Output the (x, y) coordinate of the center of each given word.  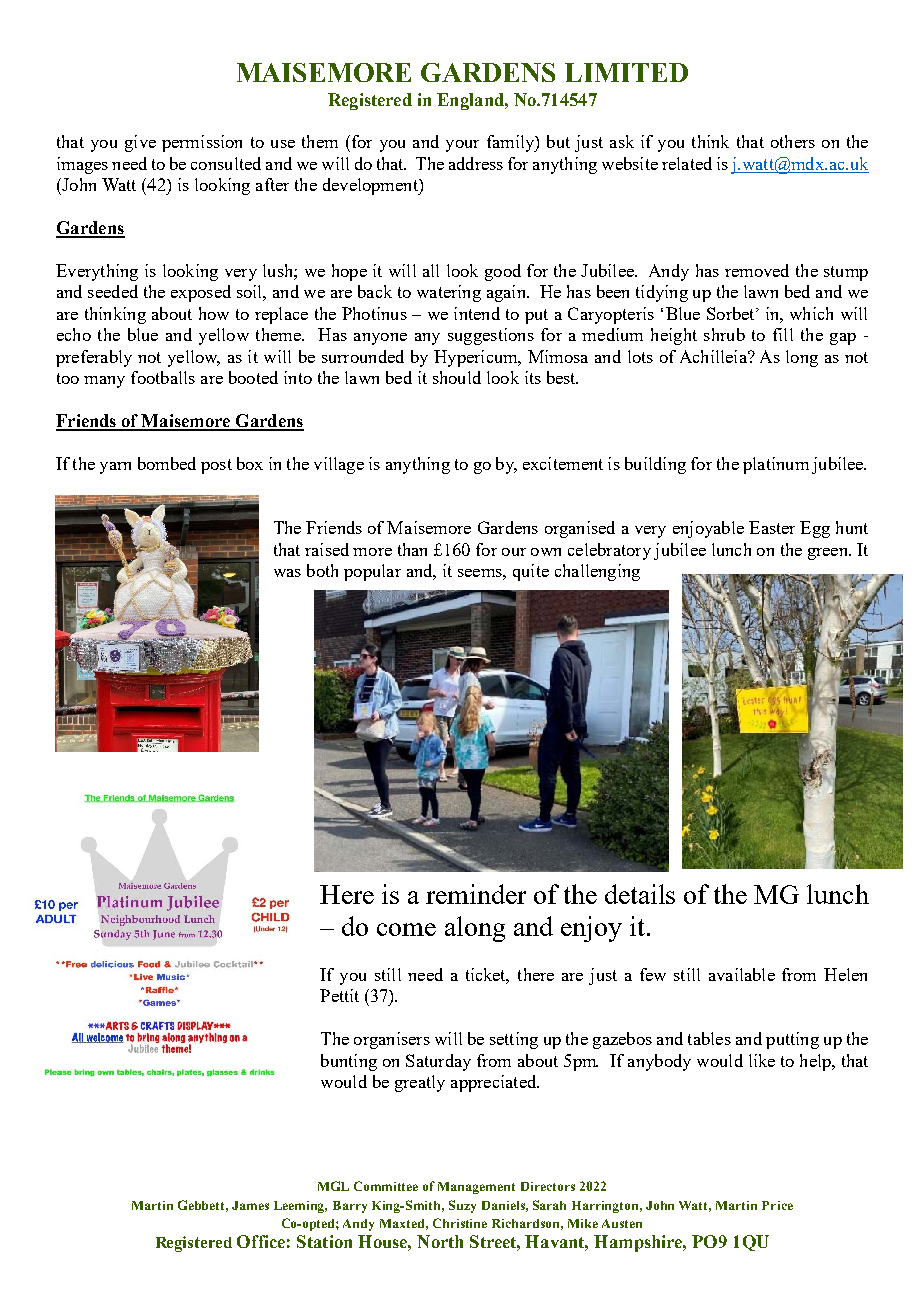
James (250, 1205)
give (140, 143)
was (287, 573)
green (829, 554)
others (793, 141)
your (462, 146)
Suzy (462, 1206)
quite (531, 572)
